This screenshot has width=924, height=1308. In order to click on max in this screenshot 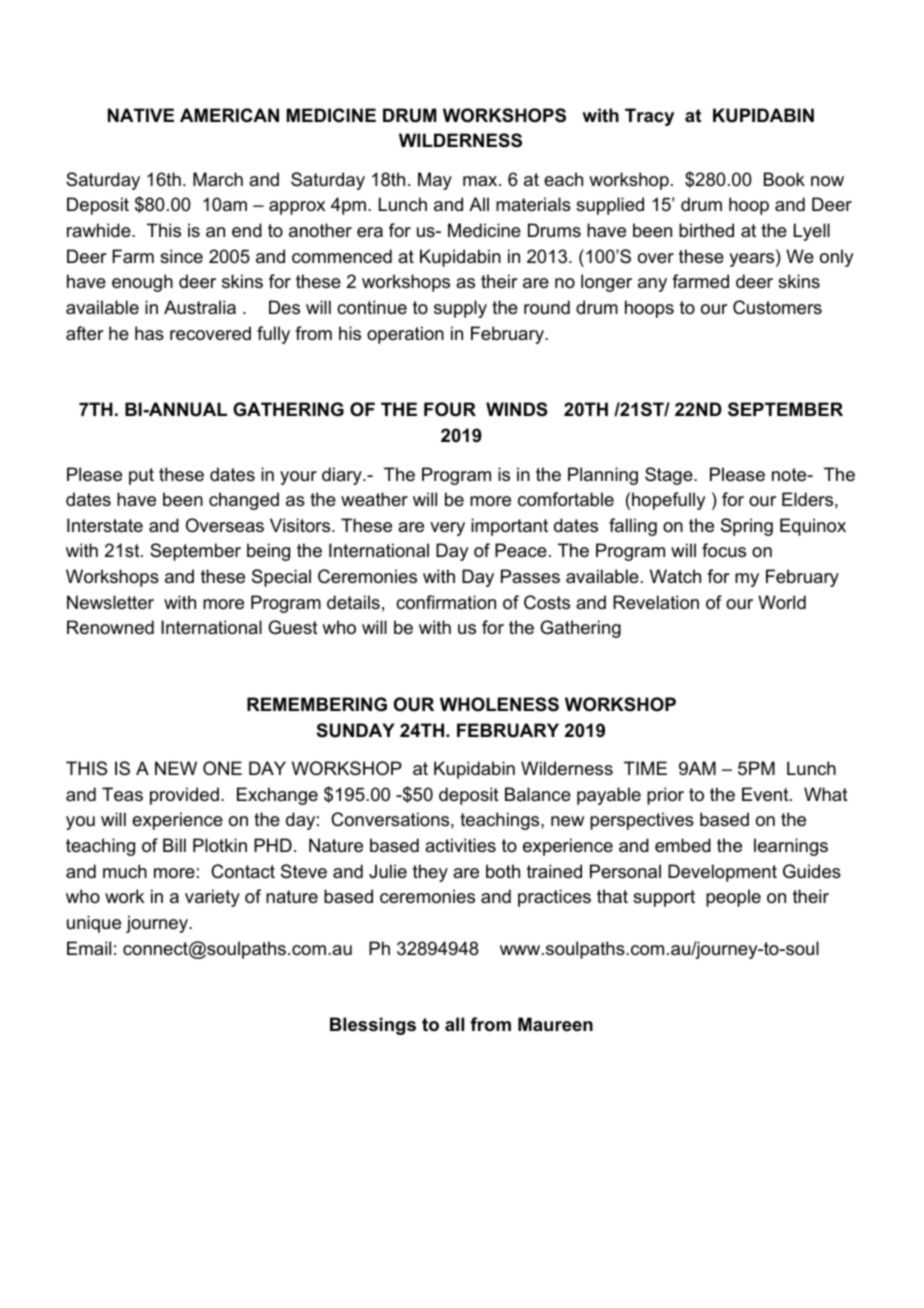, I will do `click(481, 181)`.
